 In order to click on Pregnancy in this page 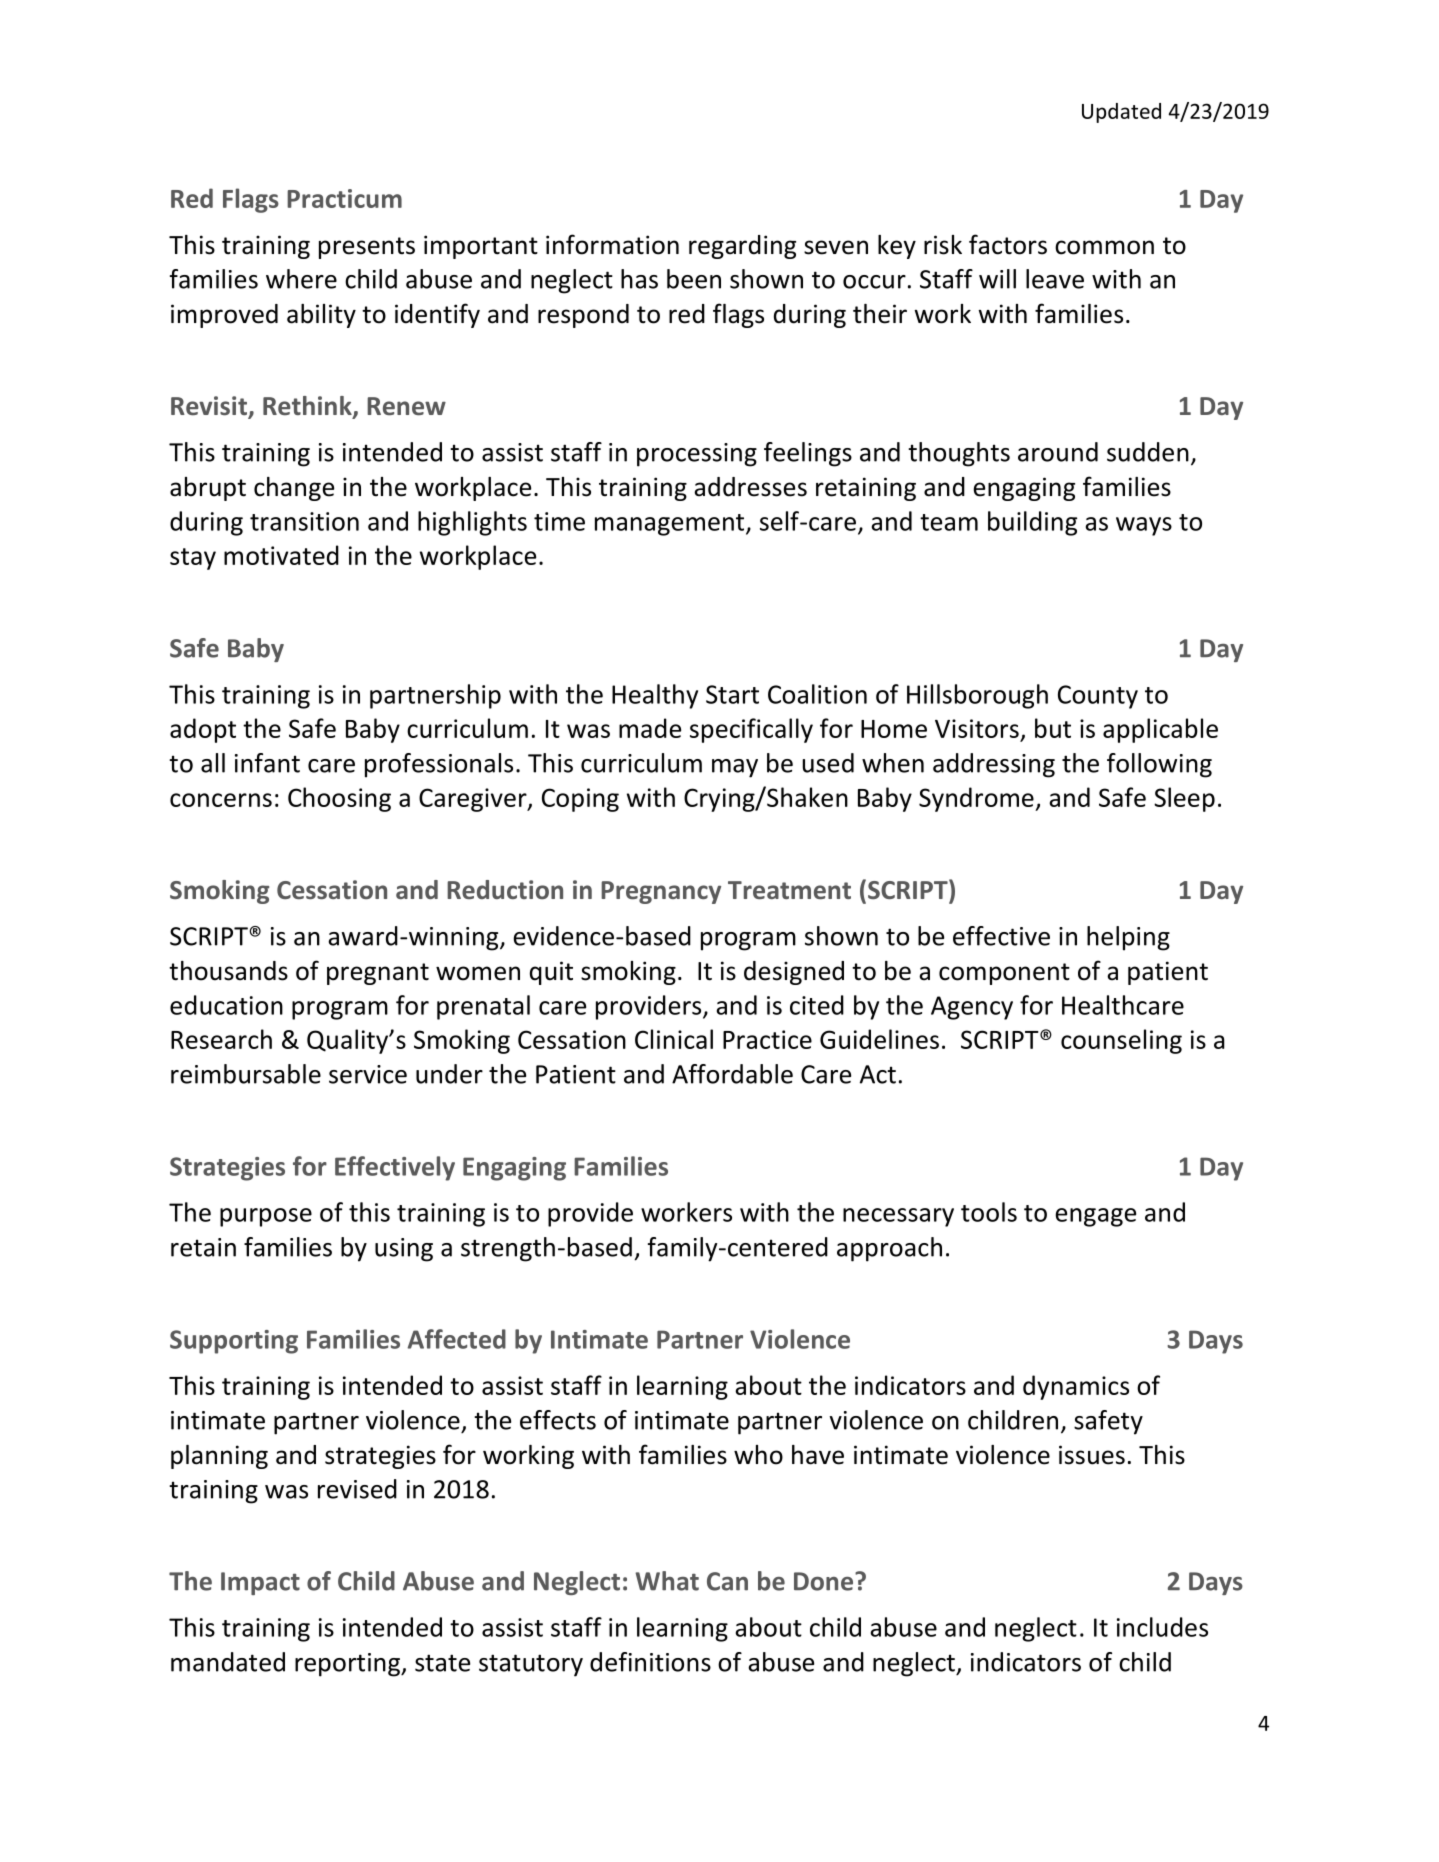, I will do `click(661, 892)`.
